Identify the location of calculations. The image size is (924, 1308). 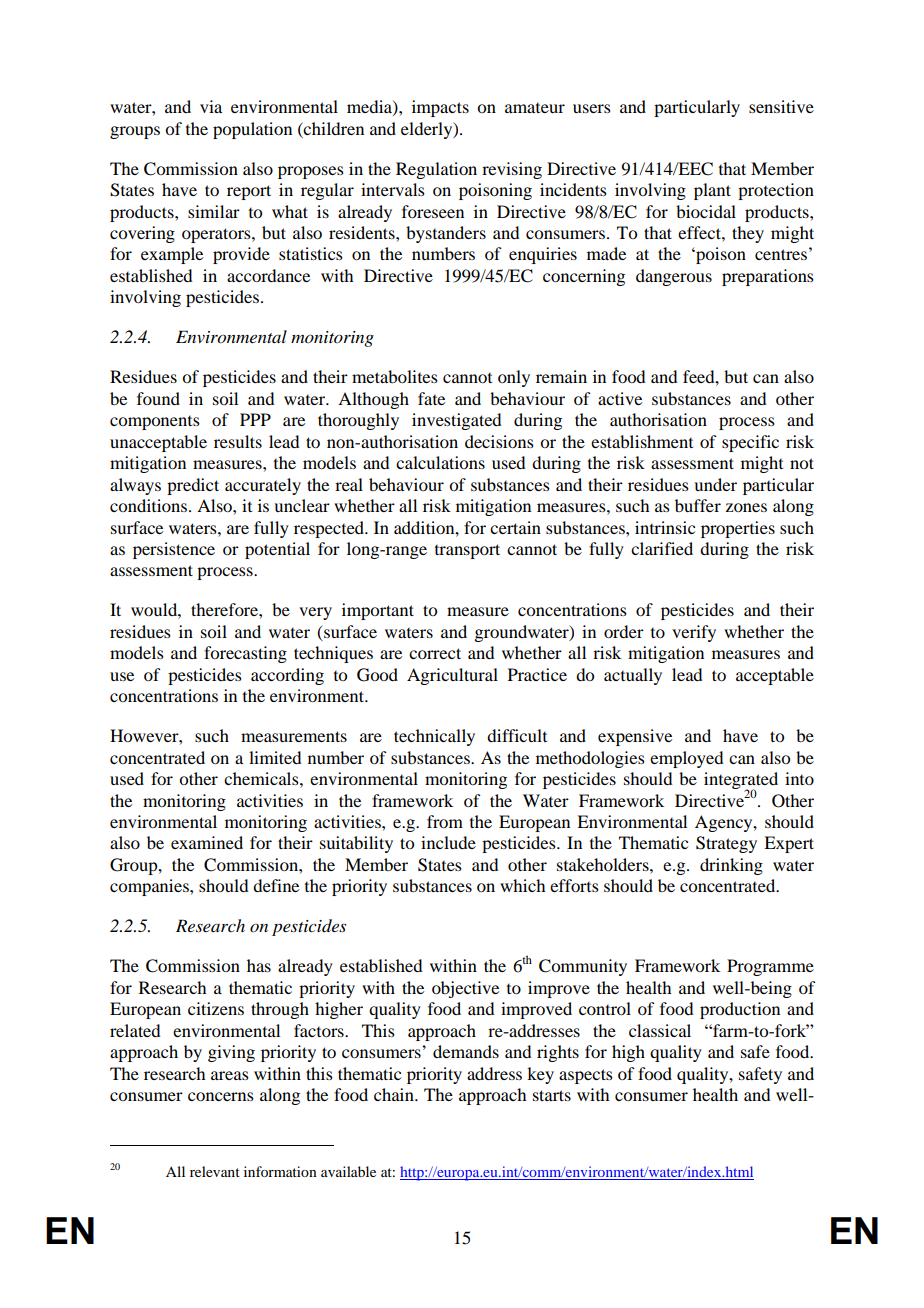
(440, 462).
